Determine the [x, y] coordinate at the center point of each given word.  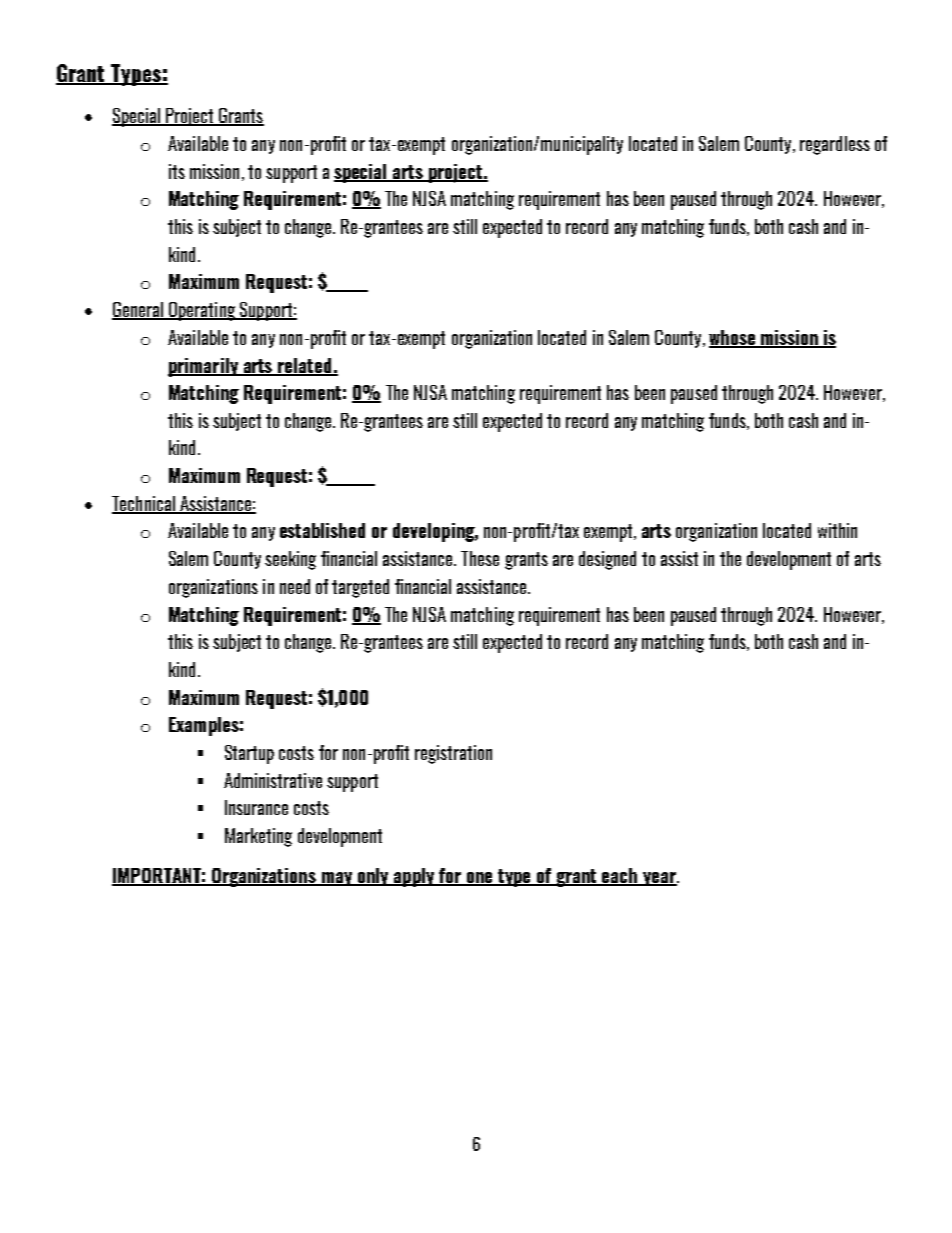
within [837, 530]
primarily [204, 367]
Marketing [258, 837]
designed [607, 560]
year [659, 879]
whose [733, 339]
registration [453, 754]
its [177, 171]
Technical [144, 504]
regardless [835, 145]
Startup [249, 754]
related [305, 366]
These [480, 558]
